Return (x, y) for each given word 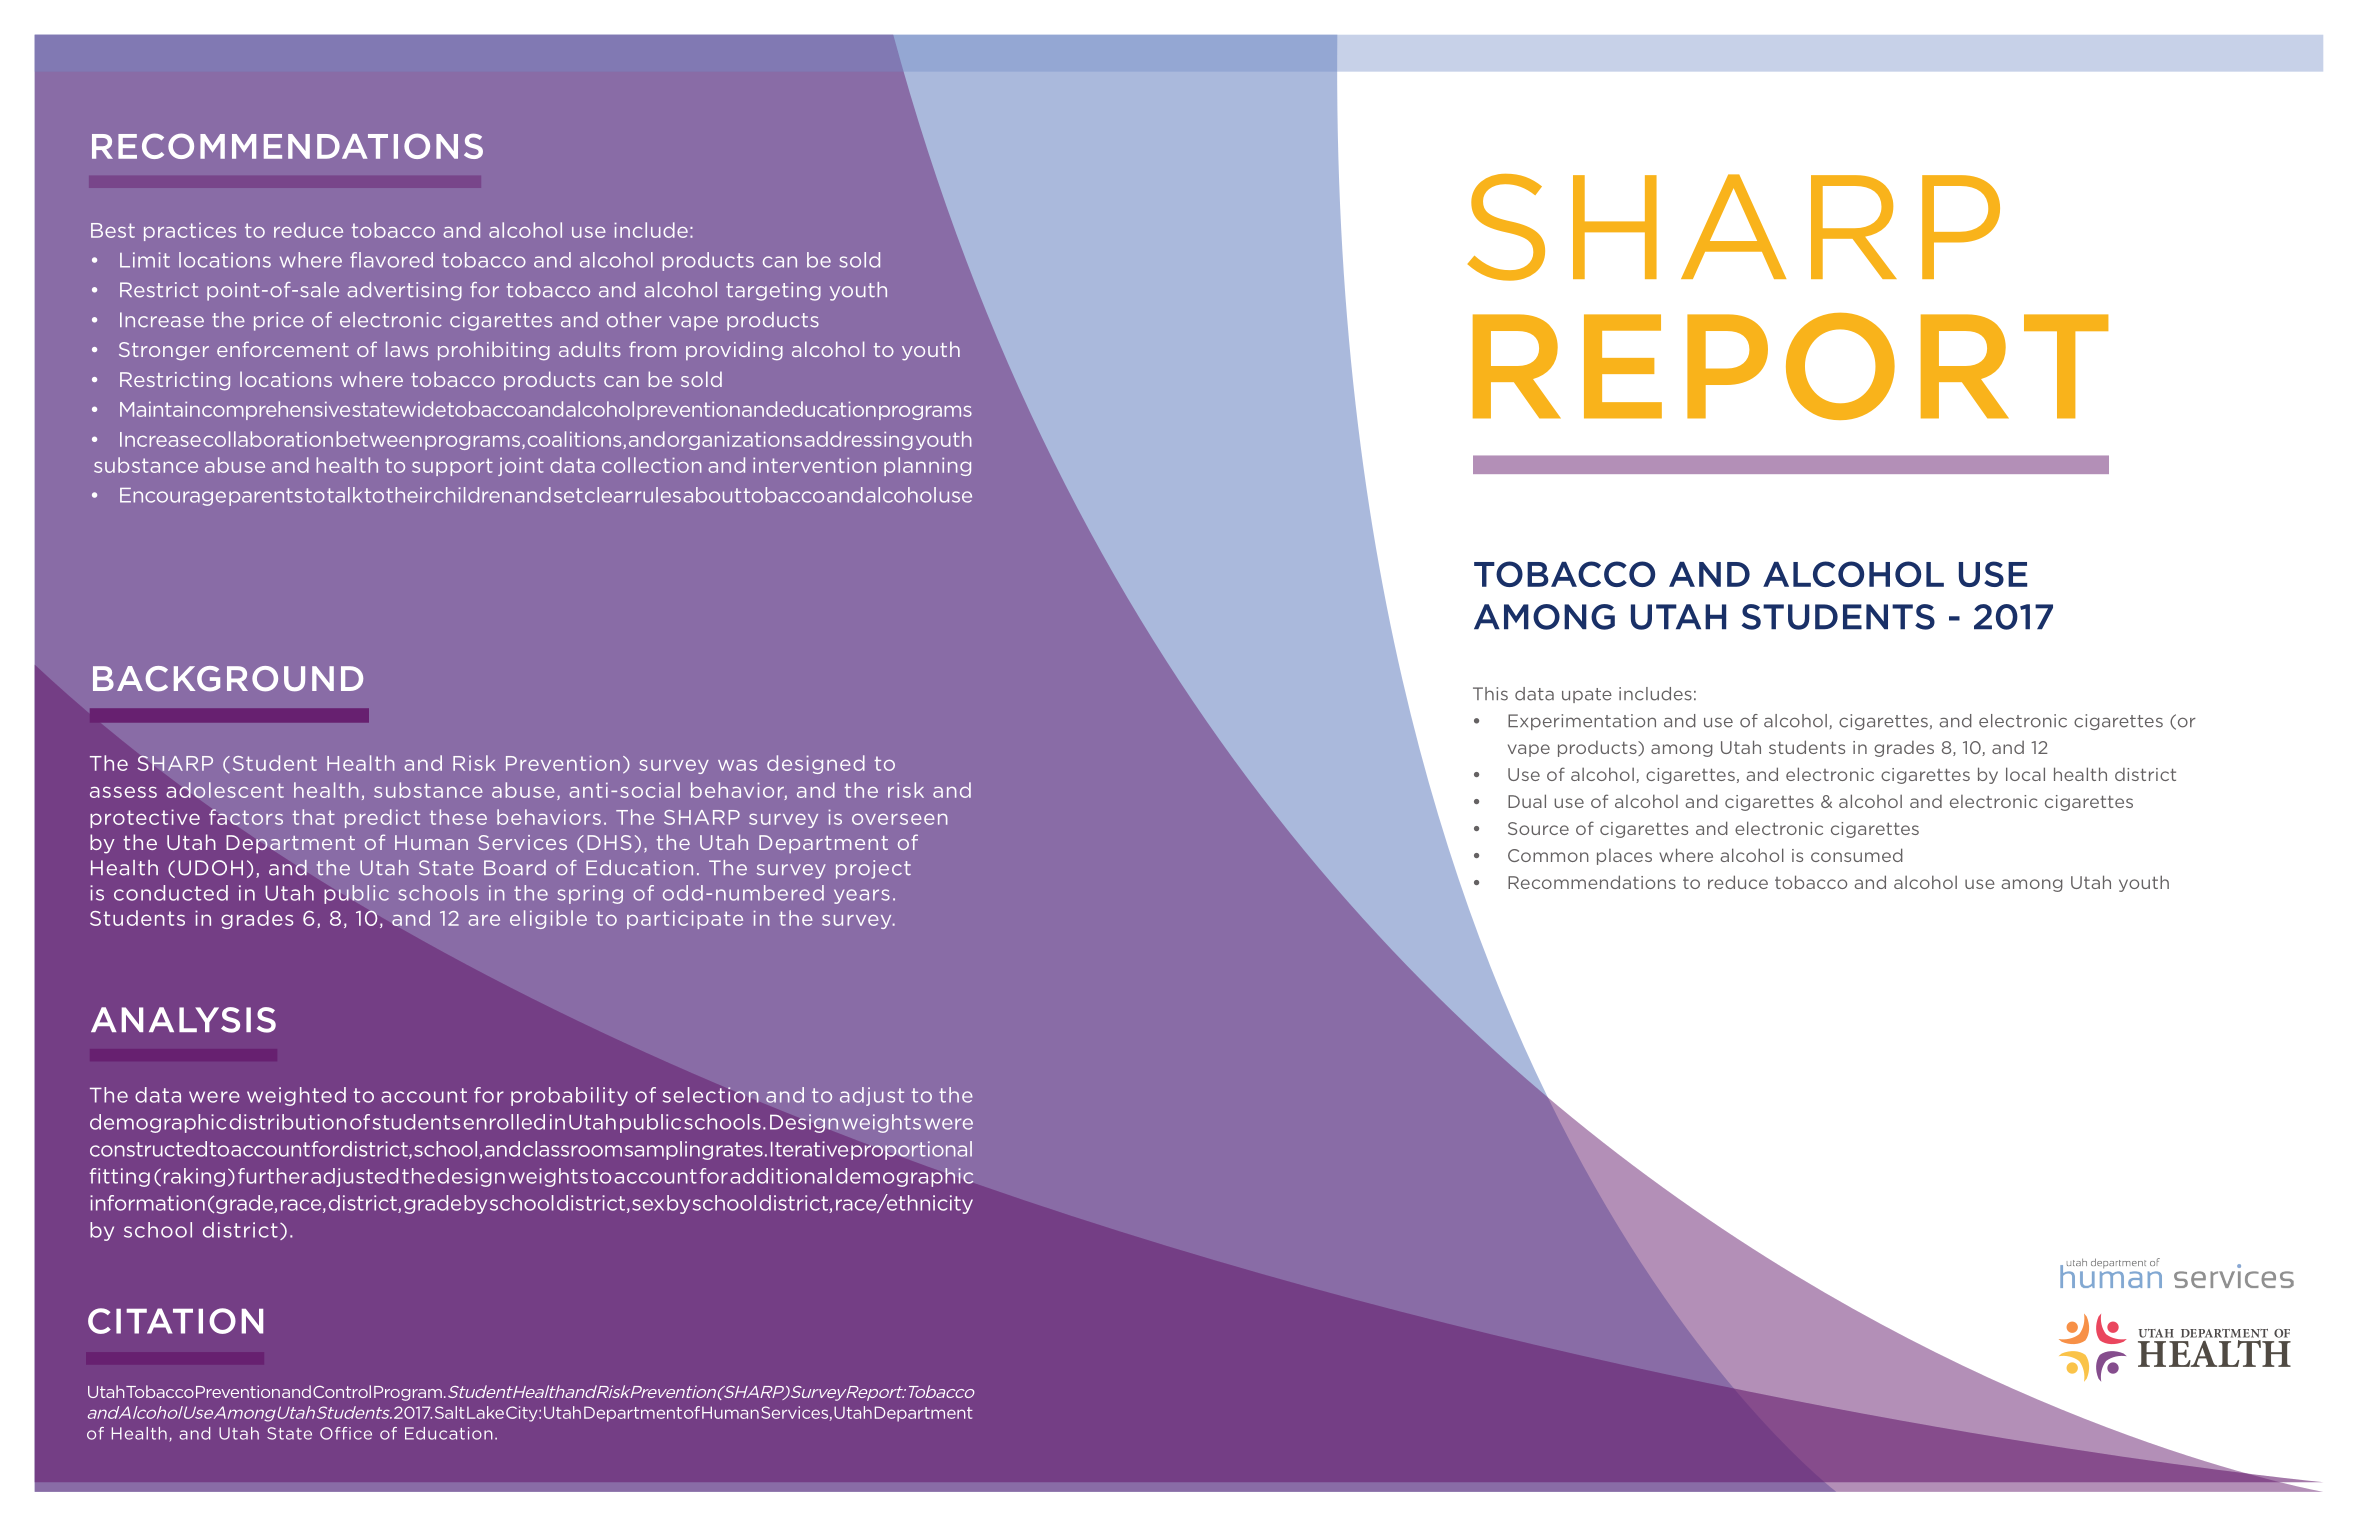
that (314, 817)
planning (927, 466)
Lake (485, 1412)
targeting (773, 291)
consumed (1857, 855)
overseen (899, 819)
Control (342, 1391)
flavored (391, 260)
